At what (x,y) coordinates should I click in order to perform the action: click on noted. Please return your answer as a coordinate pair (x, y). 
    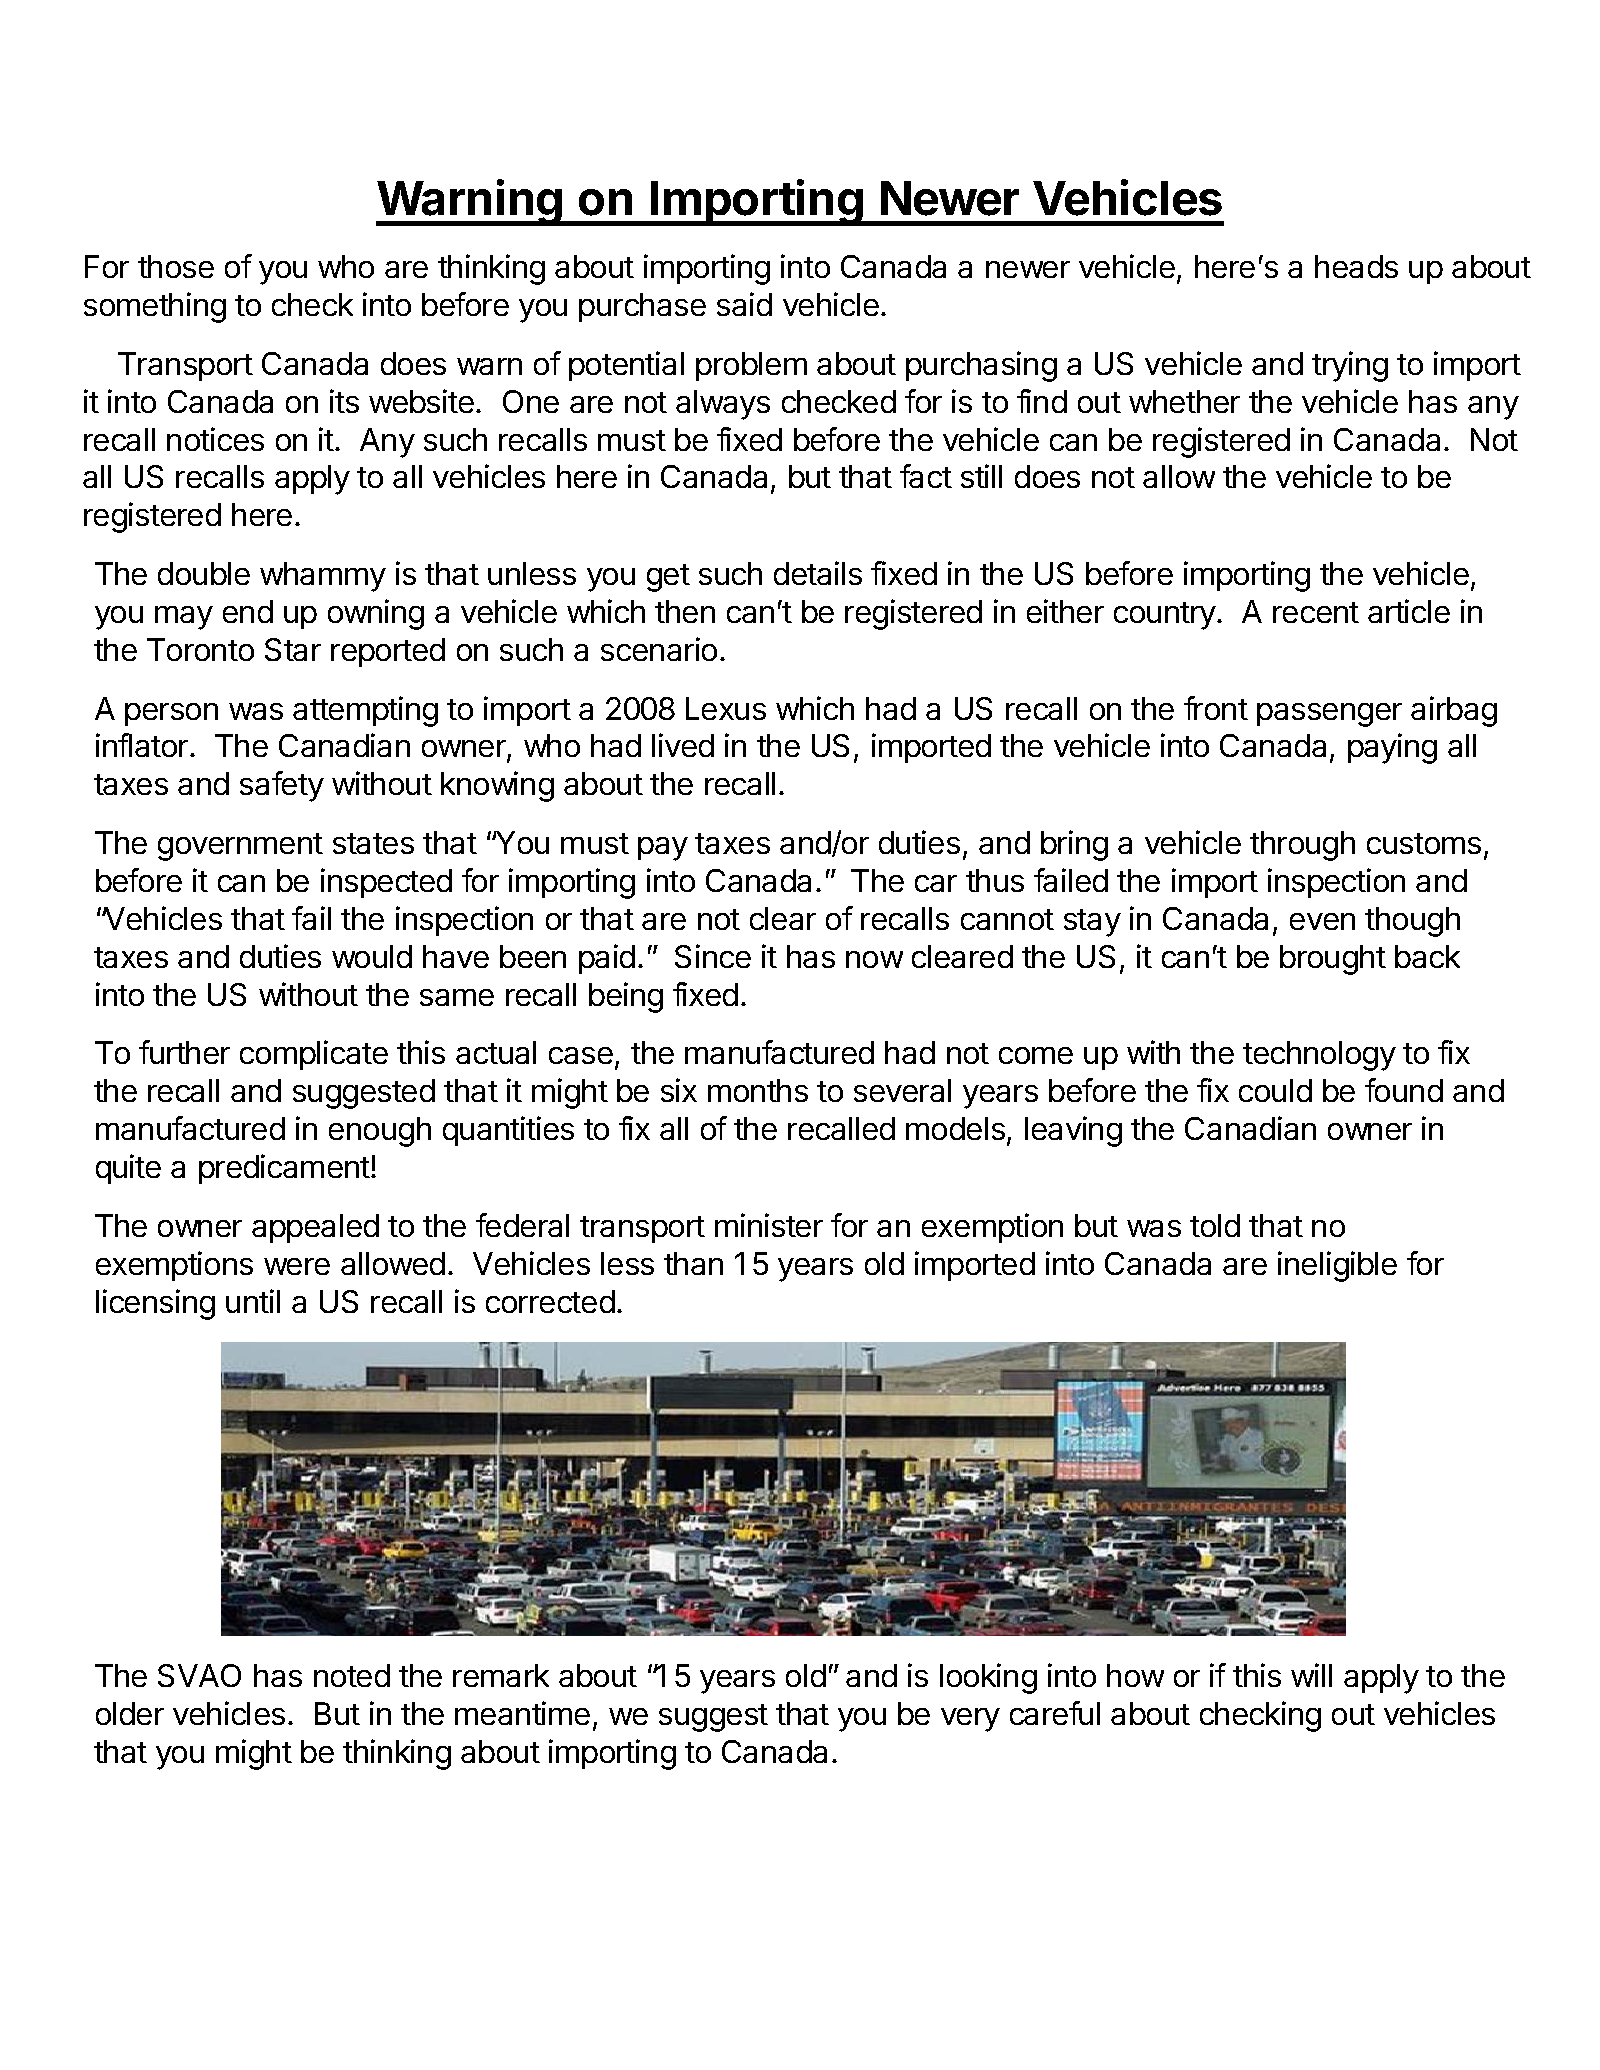
    Looking at the image, I should click on (352, 1675).
